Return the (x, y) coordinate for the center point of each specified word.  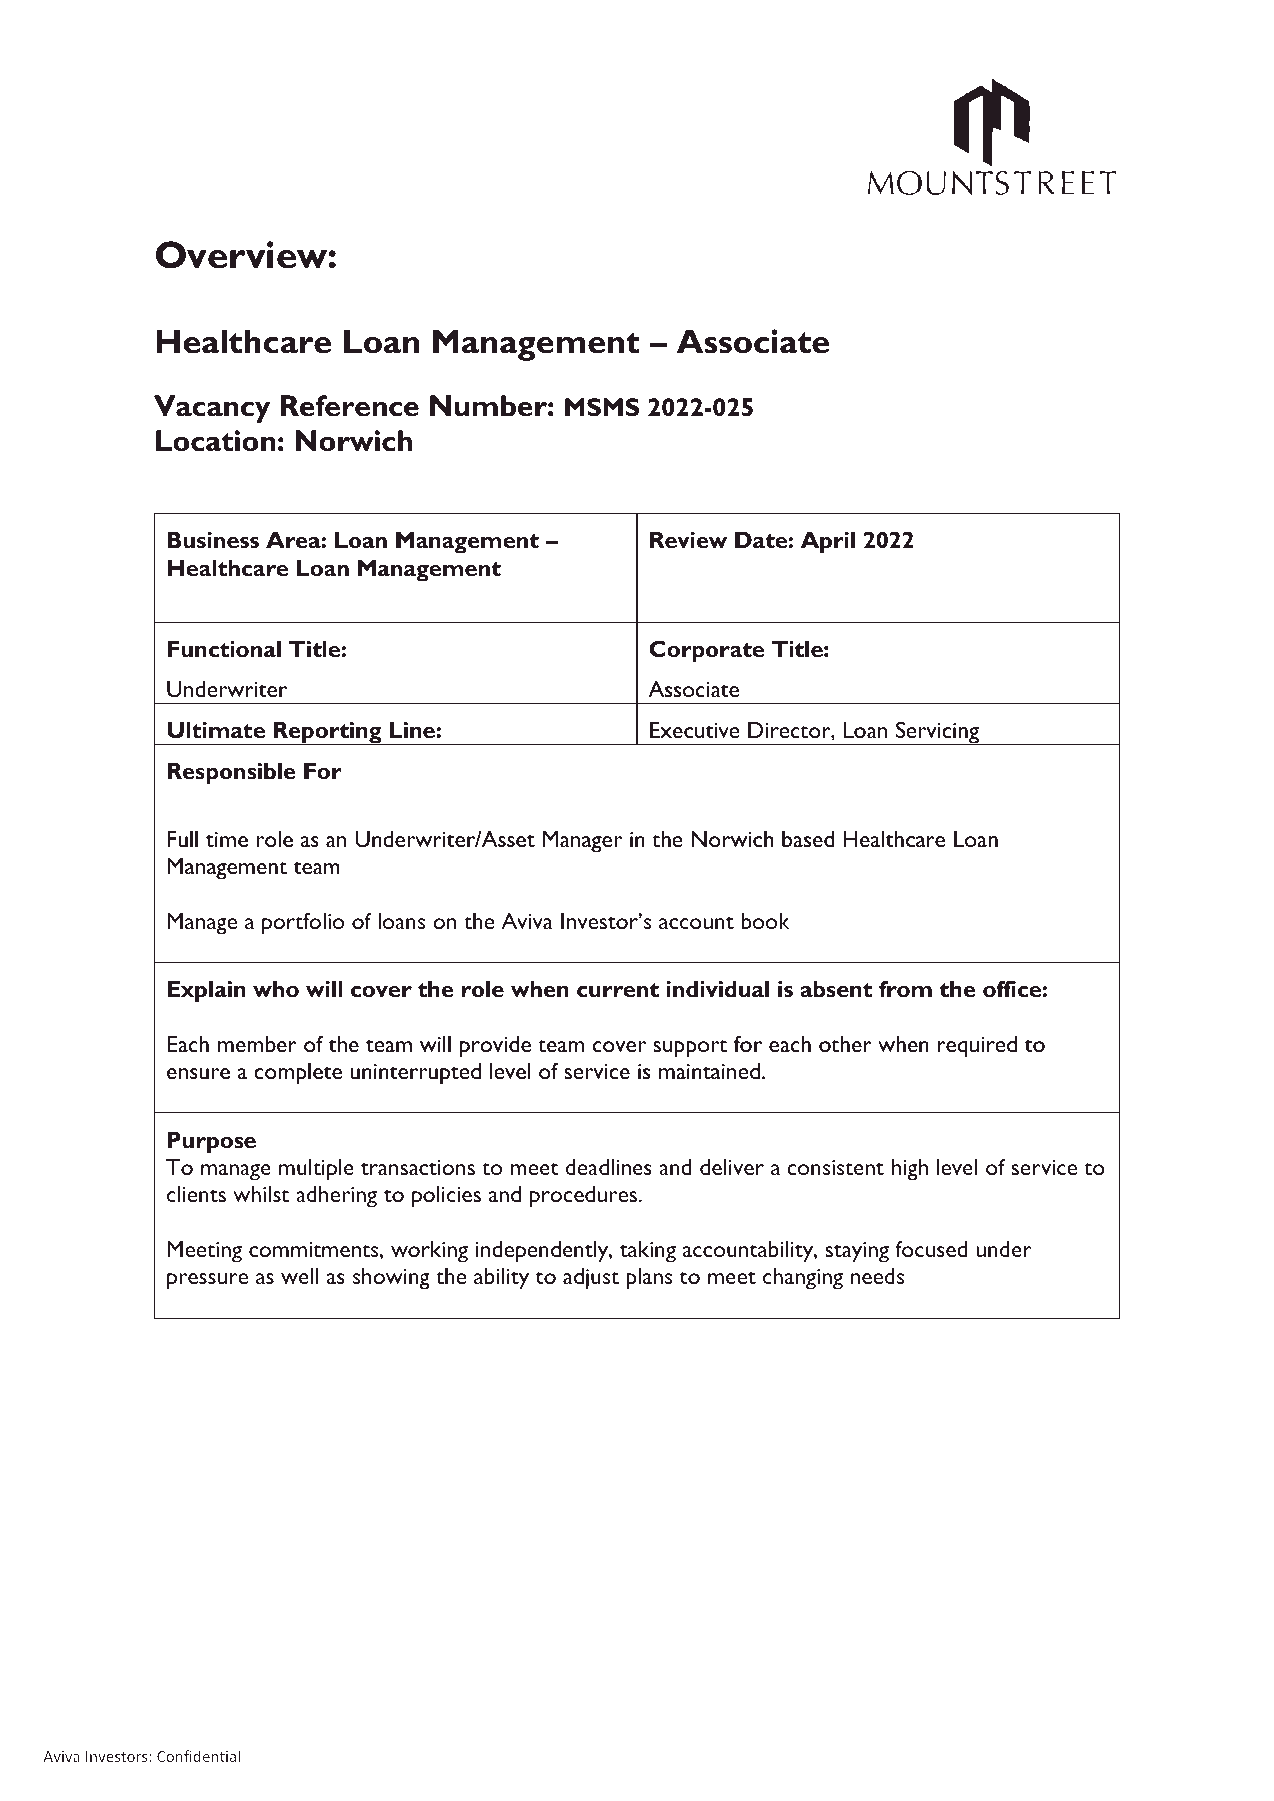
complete (298, 1074)
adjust (591, 1278)
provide (495, 1047)
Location (216, 441)
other (845, 1044)
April (828, 542)
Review (688, 540)
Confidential (198, 1756)
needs (877, 1276)
